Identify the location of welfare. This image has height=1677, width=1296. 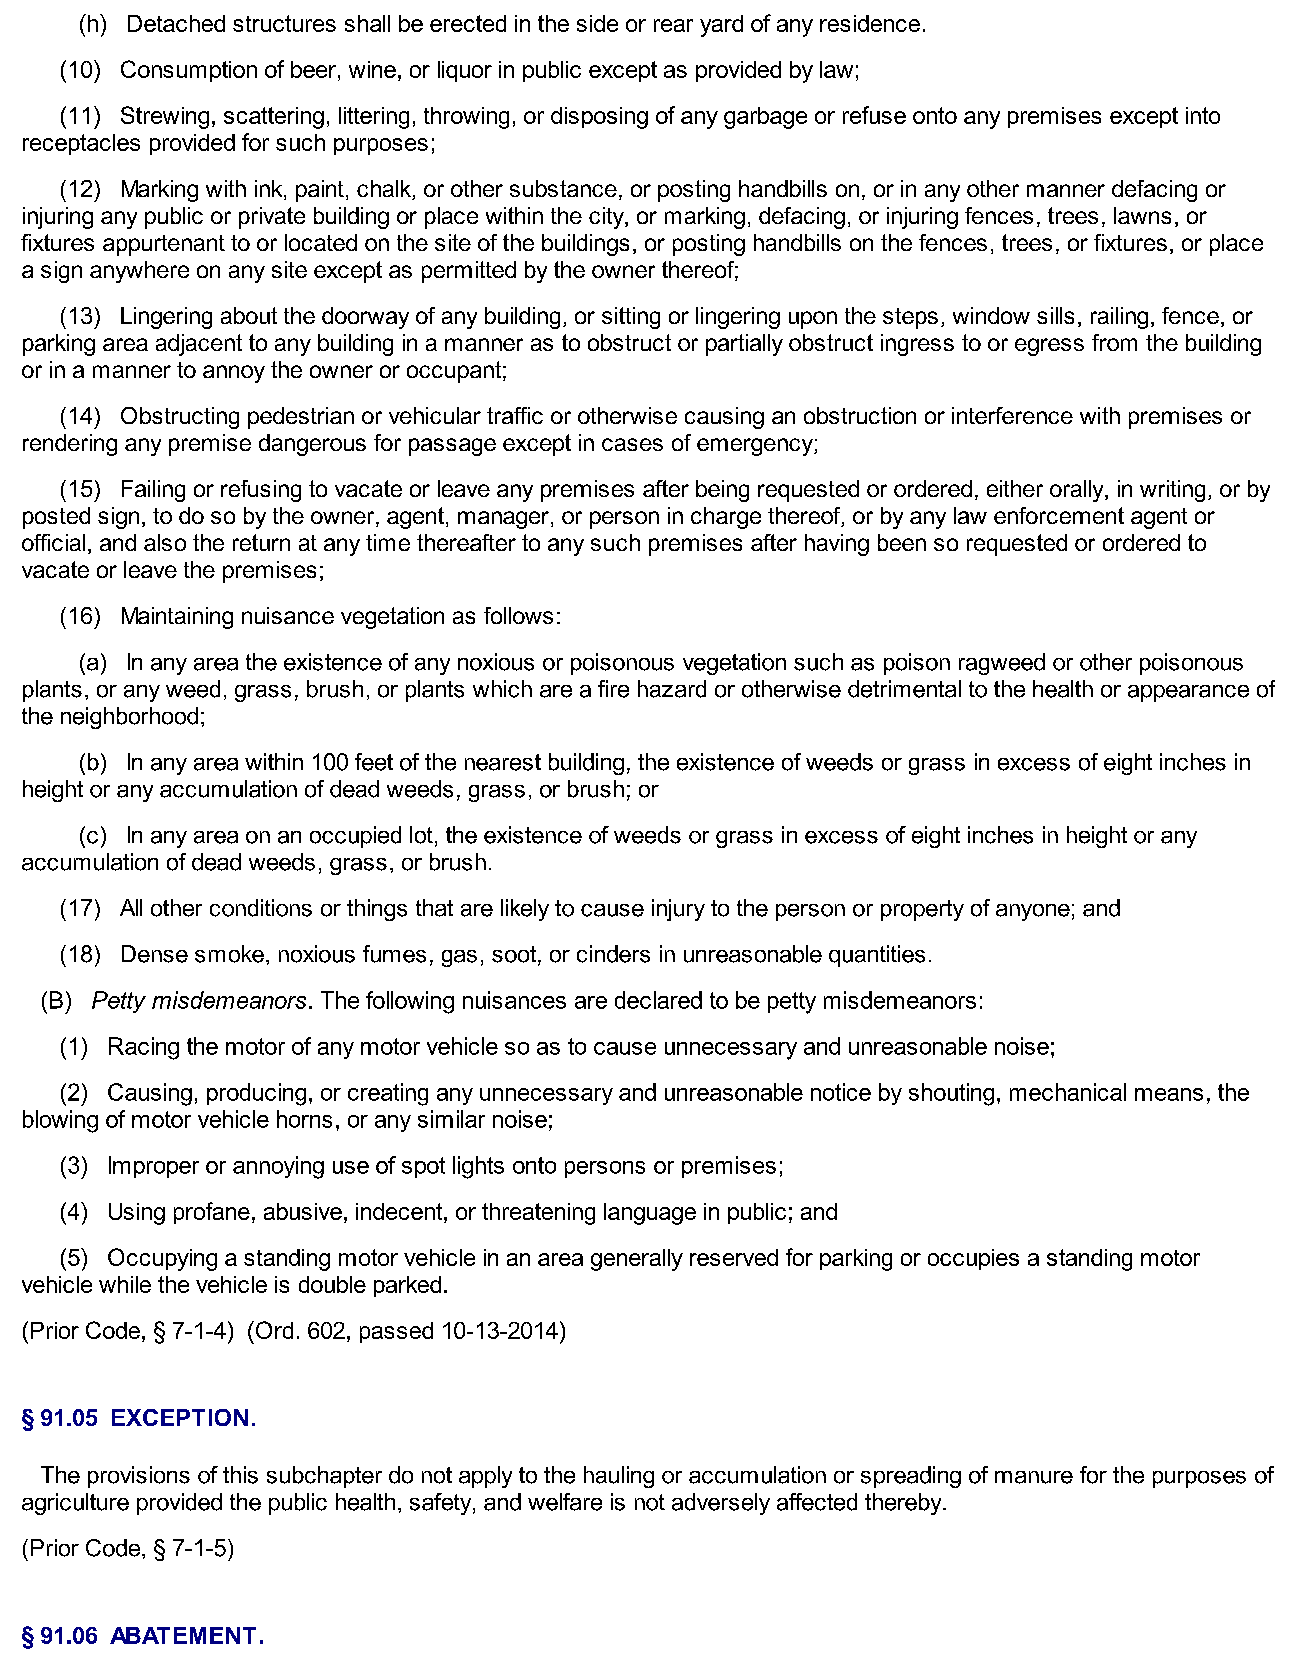
(565, 1502).
